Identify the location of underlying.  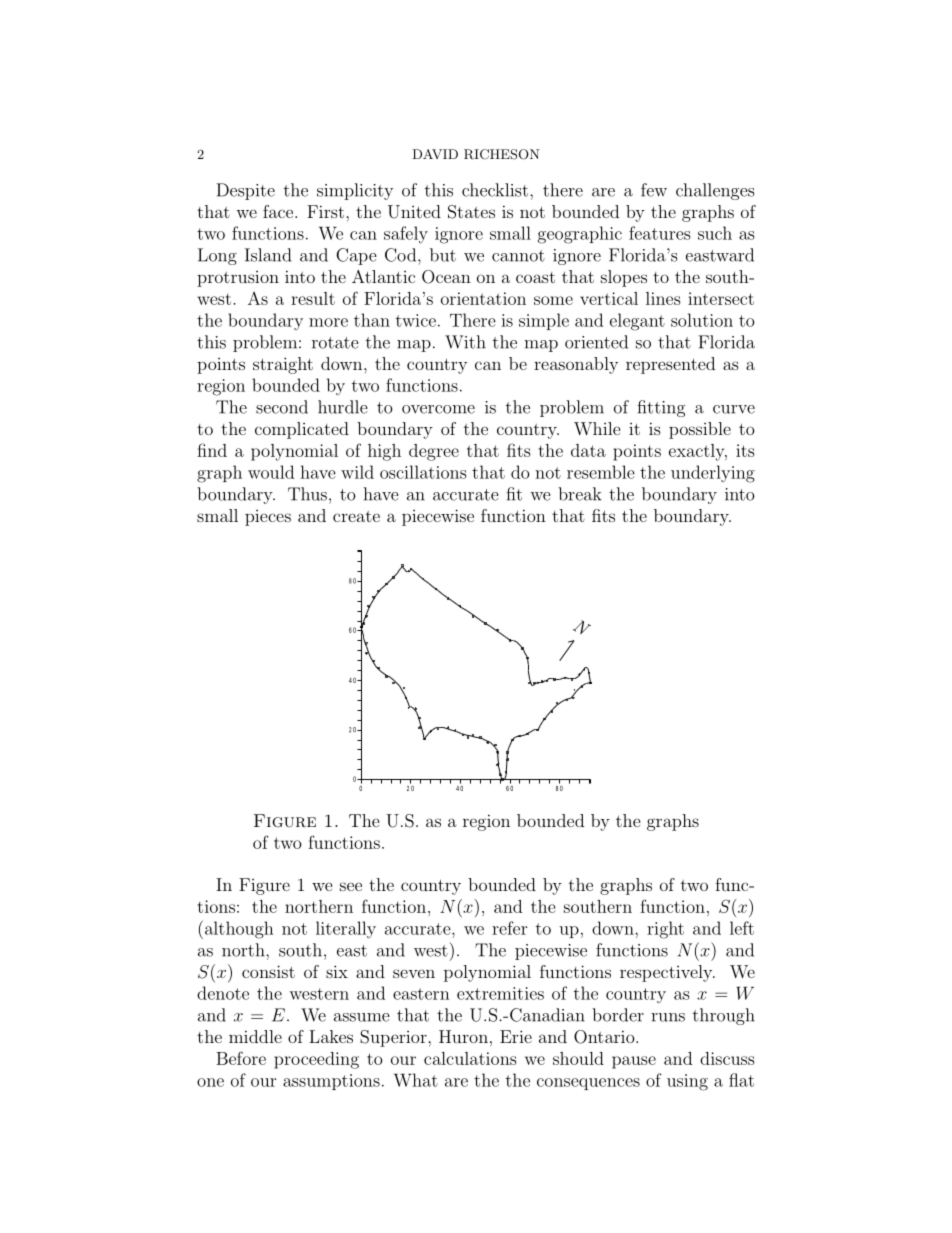
(713, 474).
